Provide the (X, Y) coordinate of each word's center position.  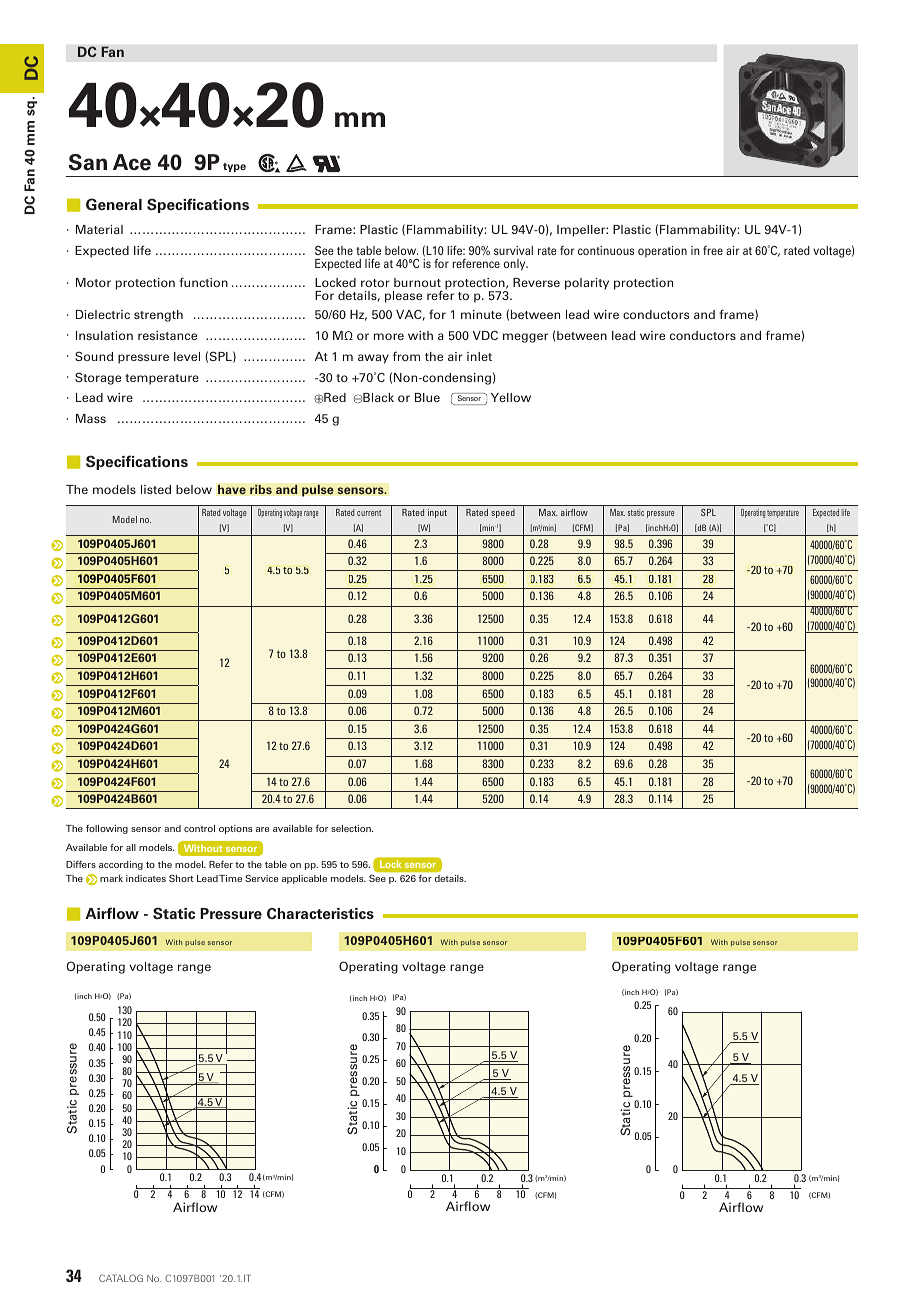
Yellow (511, 397)
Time (230, 878)
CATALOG (121, 1278)
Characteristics (320, 914)
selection (352, 828)
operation (662, 252)
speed (503, 513)
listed (156, 489)
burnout (417, 282)
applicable (304, 879)
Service (261, 878)
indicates (146, 878)
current (369, 513)
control (199, 828)
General (114, 204)
